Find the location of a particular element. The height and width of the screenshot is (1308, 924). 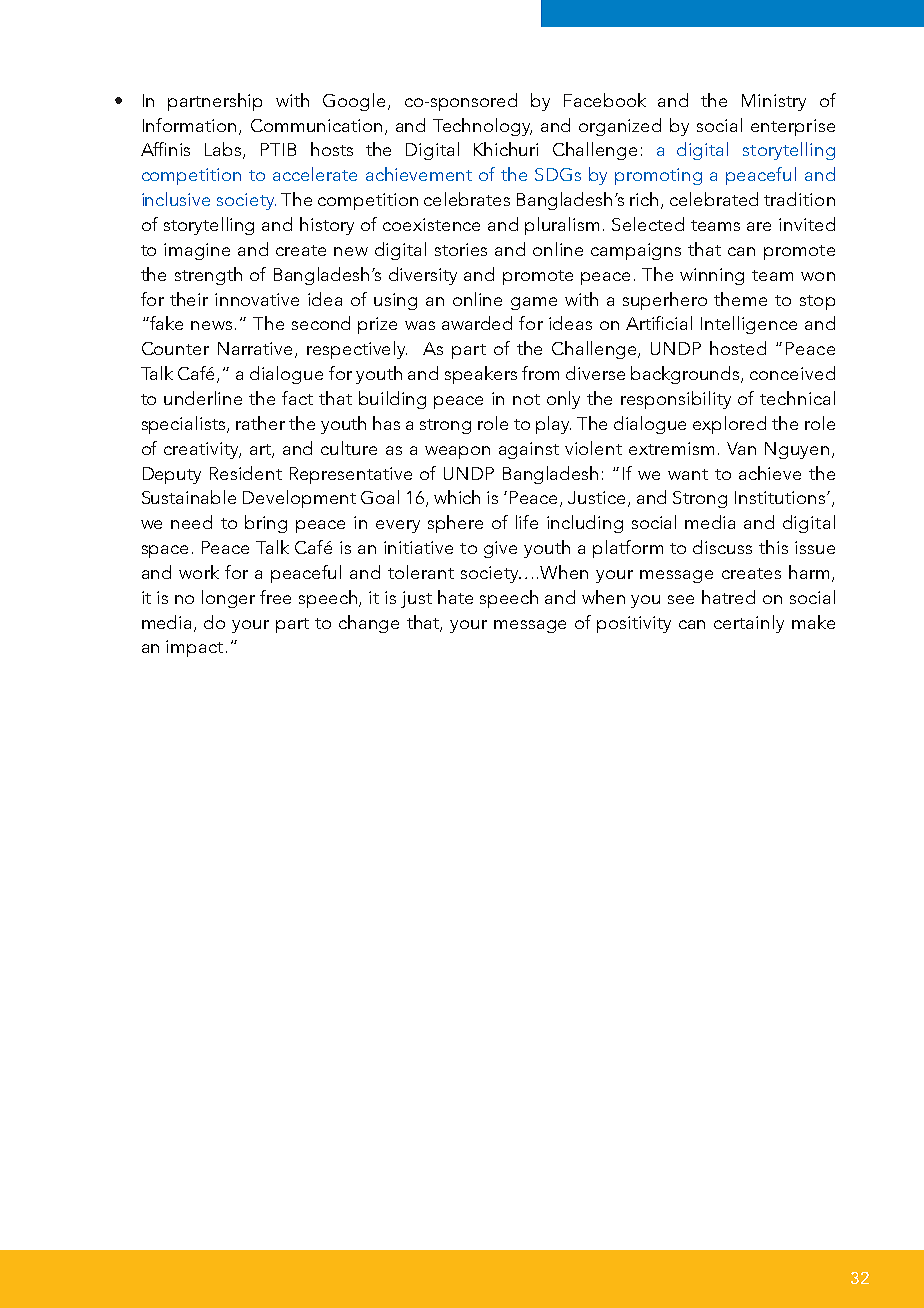

Narrative is located at coordinates (257, 350).
